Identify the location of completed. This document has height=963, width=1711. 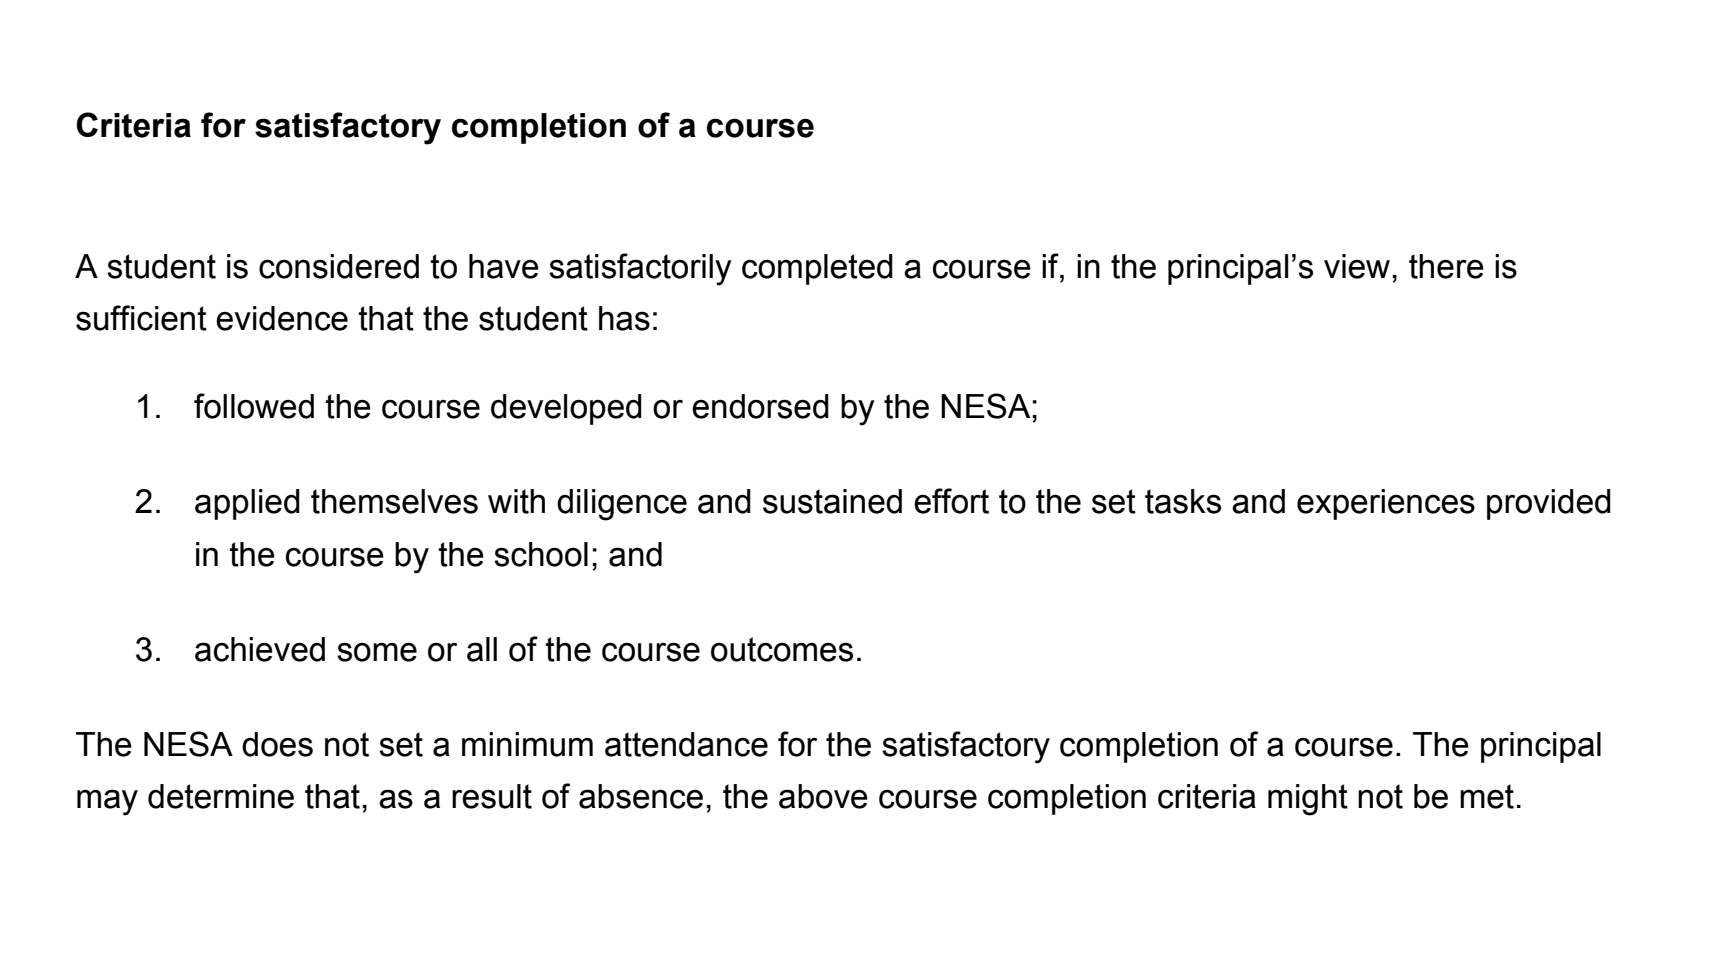
(817, 269).
